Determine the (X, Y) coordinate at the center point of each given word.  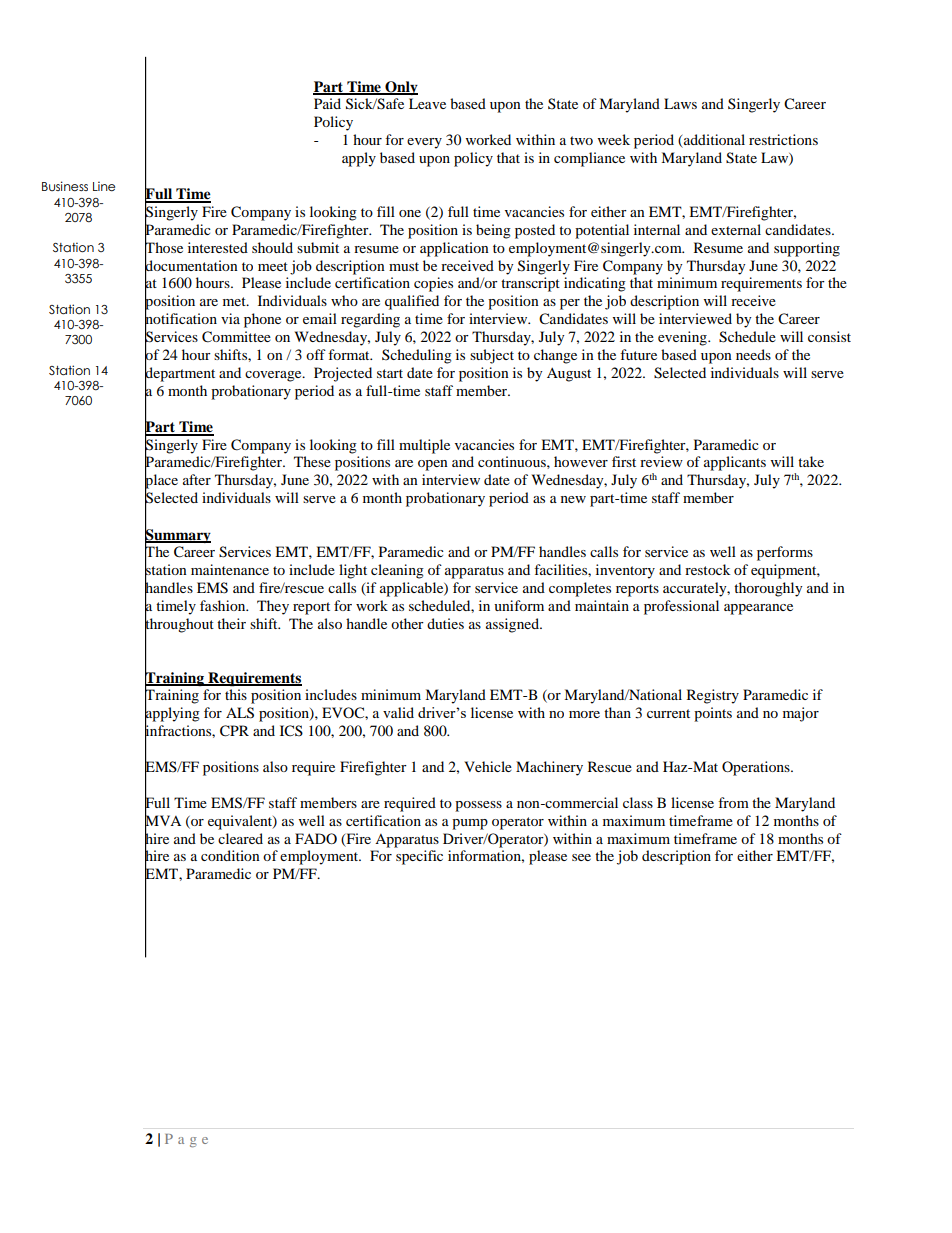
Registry (713, 696)
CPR (234, 731)
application (454, 249)
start (390, 373)
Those (164, 247)
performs (785, 553)
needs (753, 354)
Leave (427, 103)
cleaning (397, 571)
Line (104, 186)
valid (398, 712)
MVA (163, 820)
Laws (680, 103)
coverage (274, 376)
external (736, 229)
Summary (178, 535)
